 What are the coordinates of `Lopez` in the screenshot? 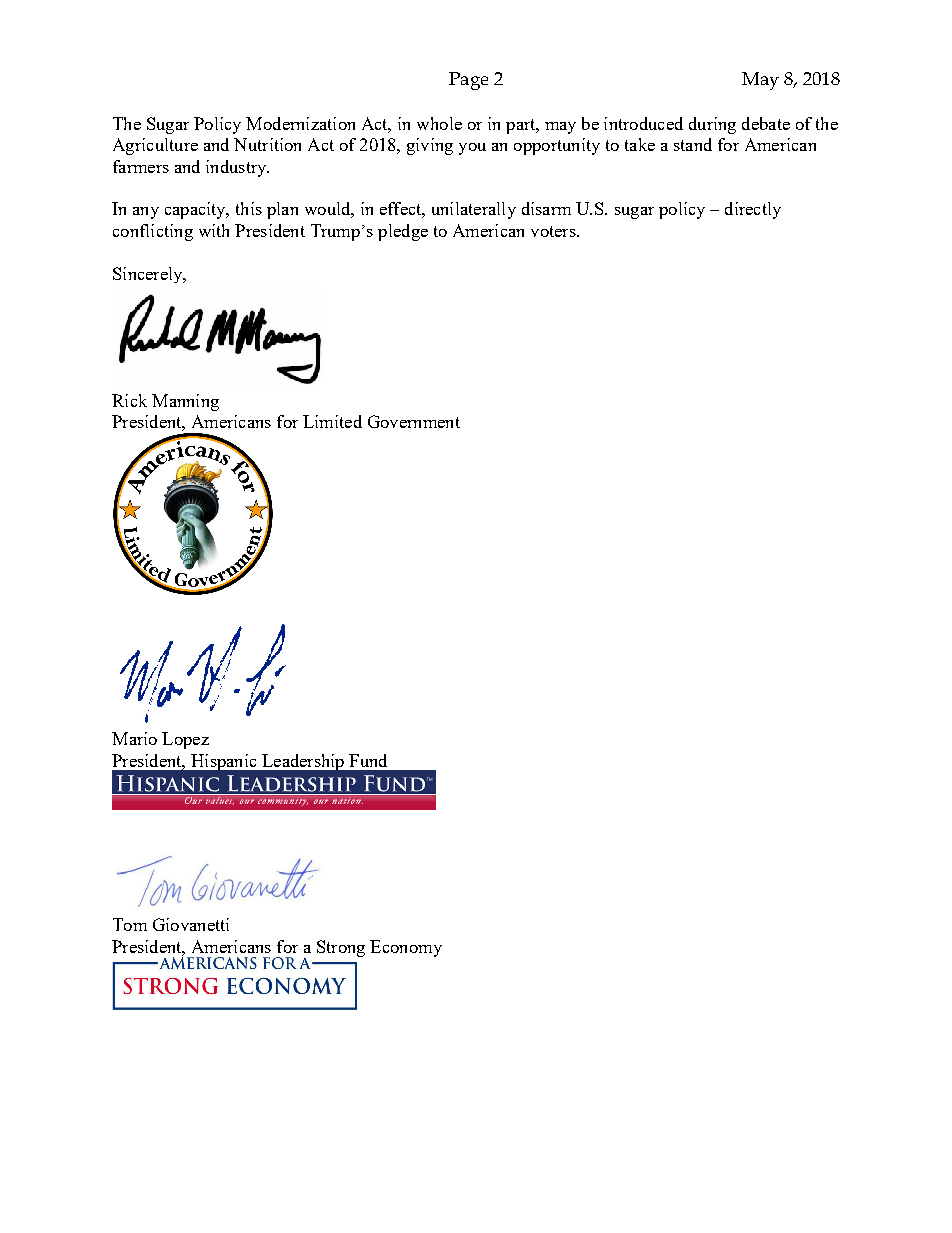 It's located at (185, 740).
